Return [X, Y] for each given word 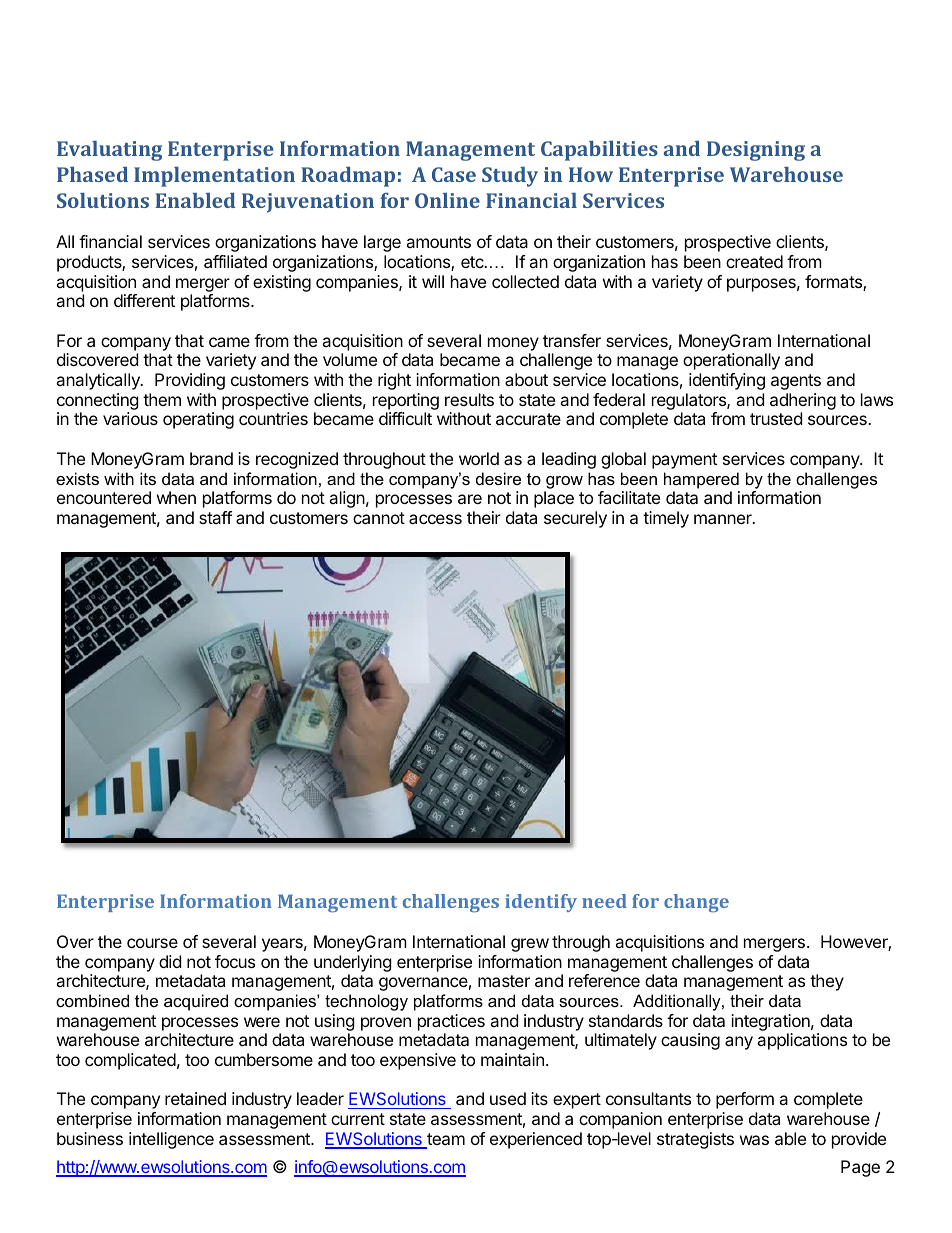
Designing [756, 151]
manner [724, 519]
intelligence [171, 1140]
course [152, 943]
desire [498, 478]
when [176, 497]
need [604, 901]
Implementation [214, 177]
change [696, 903]
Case [454, 174]
